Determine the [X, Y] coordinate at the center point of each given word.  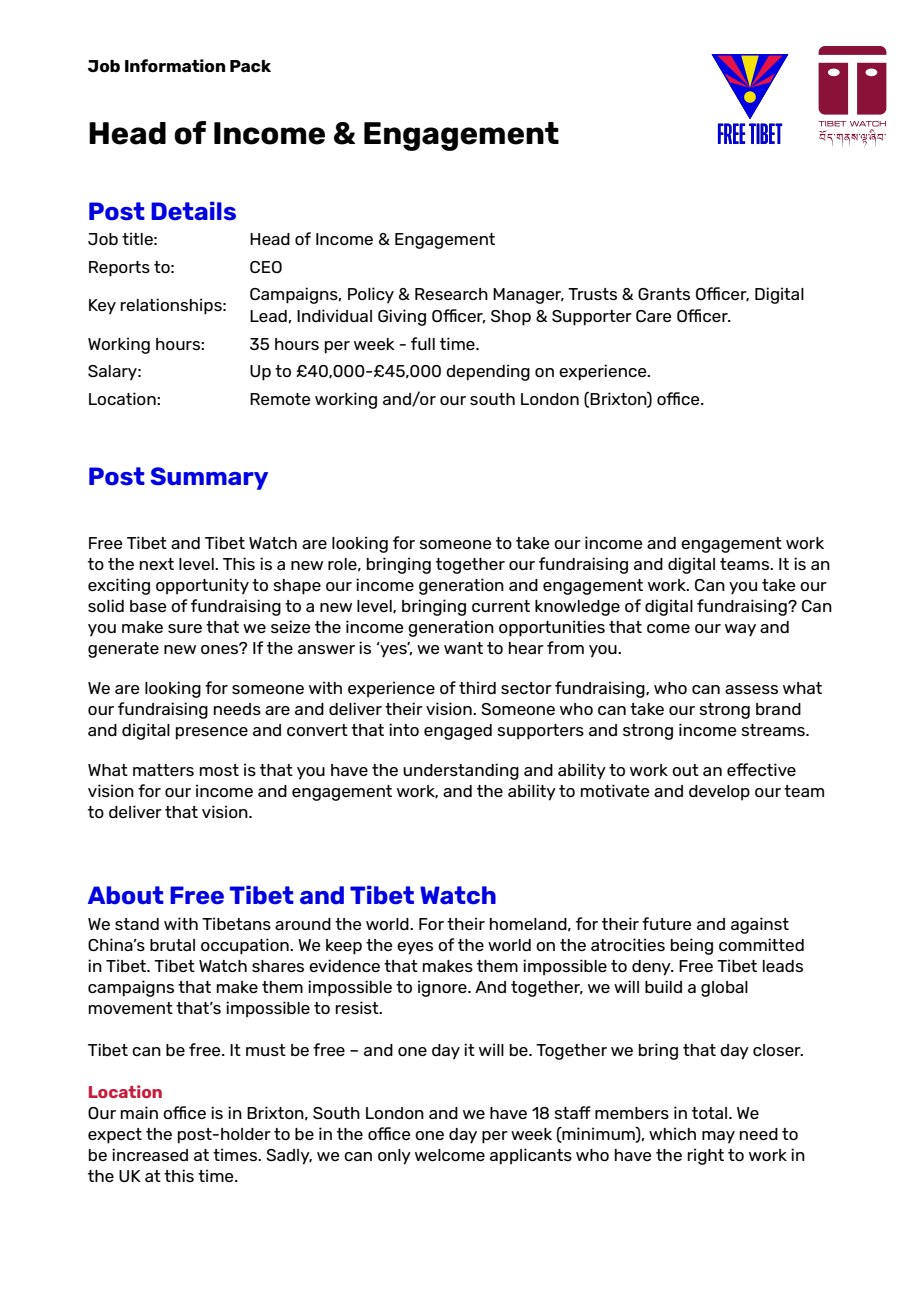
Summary [209, 478]
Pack [250, 66]
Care [654, 316]
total [711, 1113]
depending [488, 372]
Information [175, 65]
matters [163, 770]
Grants [664, 294]
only [394, 1157]
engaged [458, 732]
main [139, 1112]
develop [719, 793]
